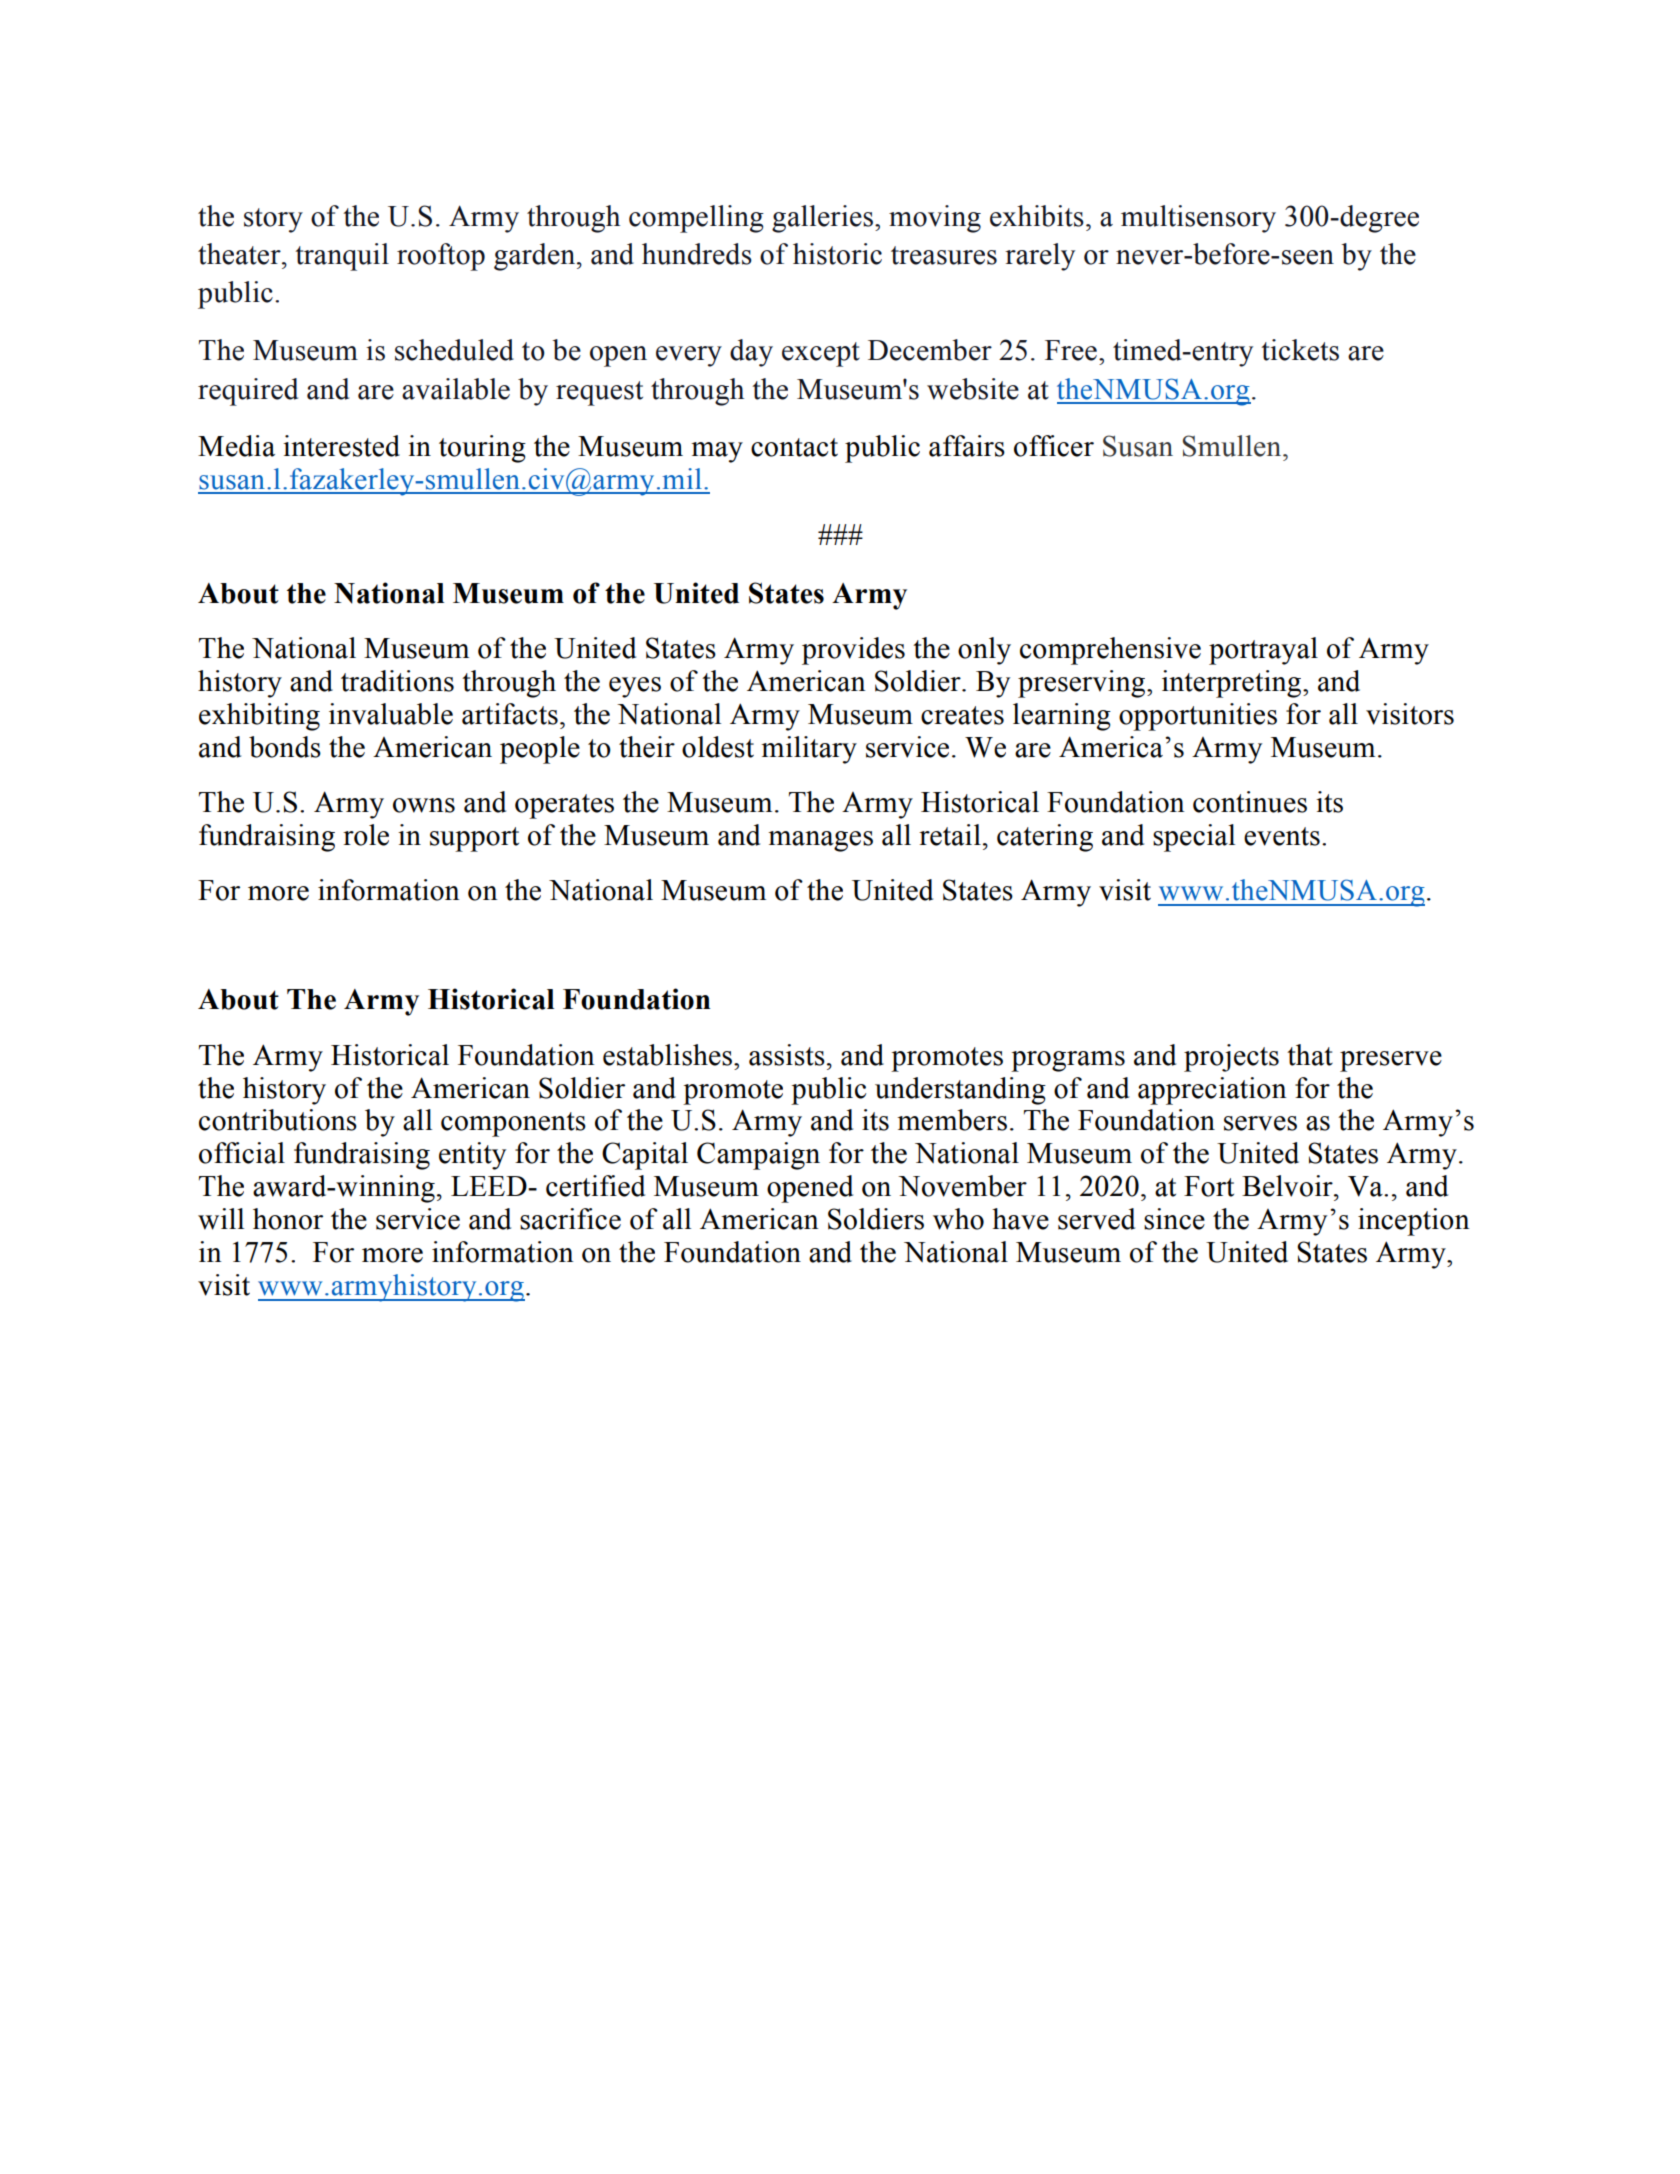  Describe the element at coordinates (1198, 717) in the screenshot. I see `opportunities` at that location.
